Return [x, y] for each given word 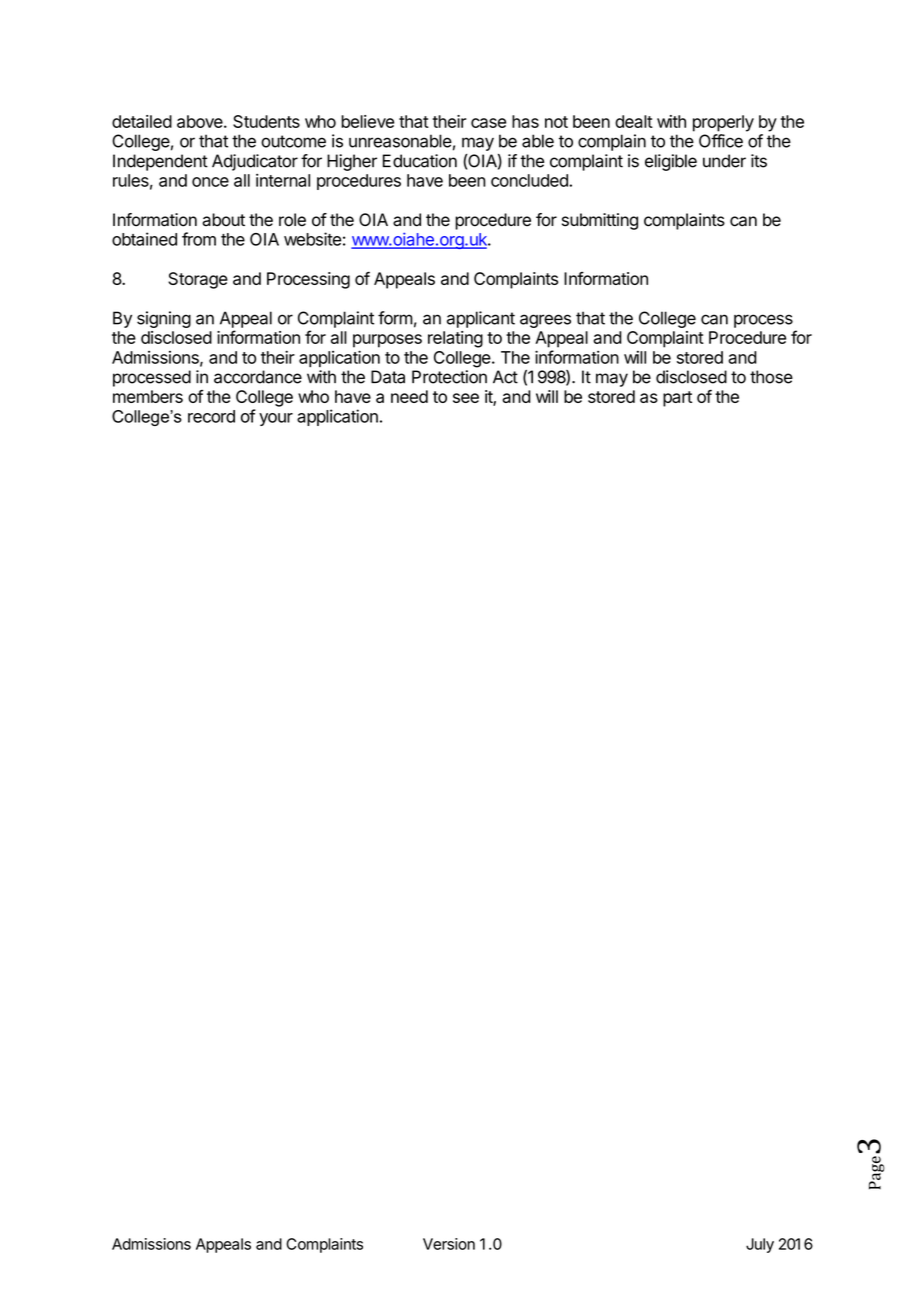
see [466, 398]
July [760, 1245]
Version [449, 1244]
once [210, 182]
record [211, 416]
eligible [671, 162]
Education [420, 161]
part [677, 399]
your [276, 419]
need [409, 396]
